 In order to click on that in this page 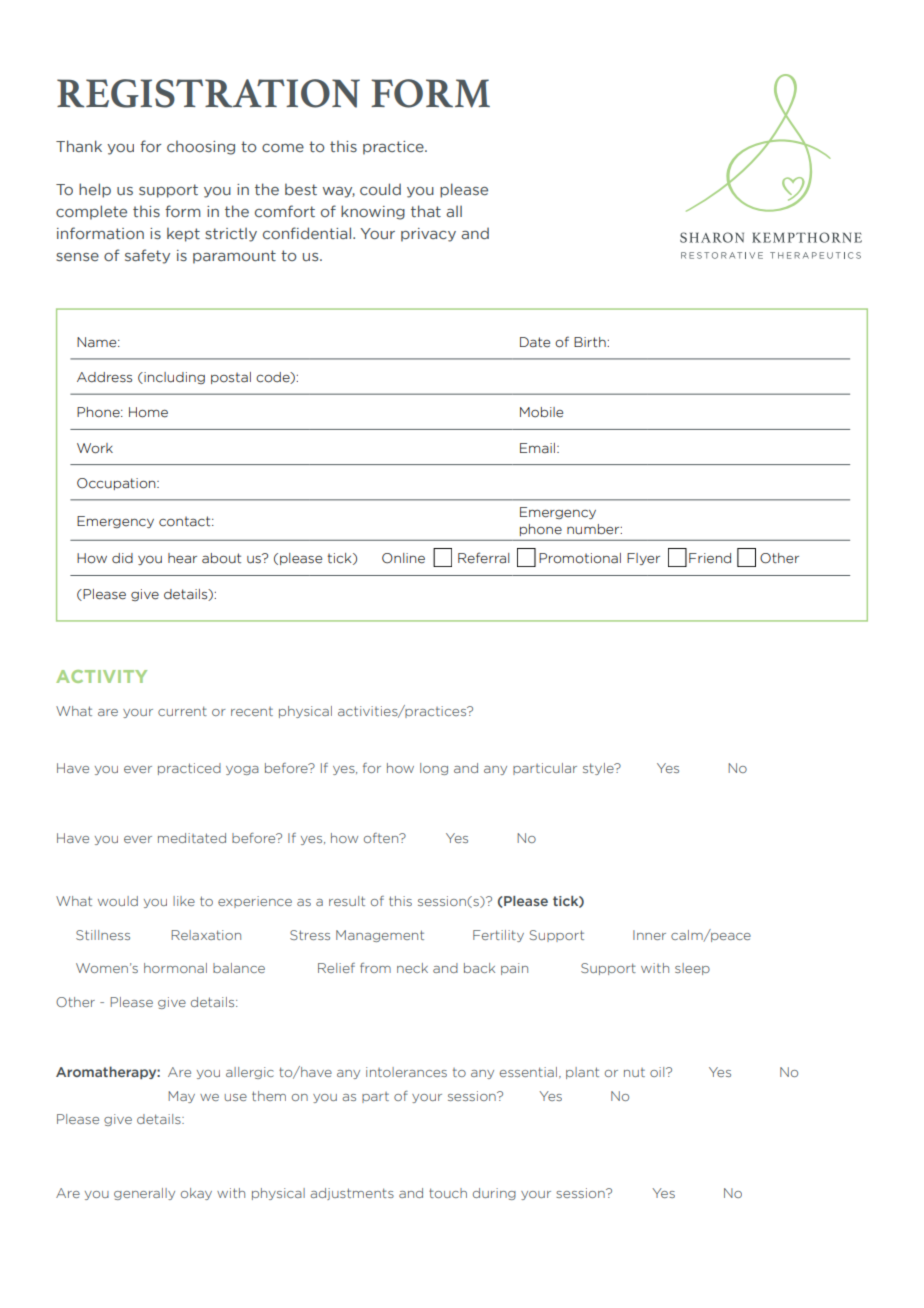, I will do `click(426, 211)`.
